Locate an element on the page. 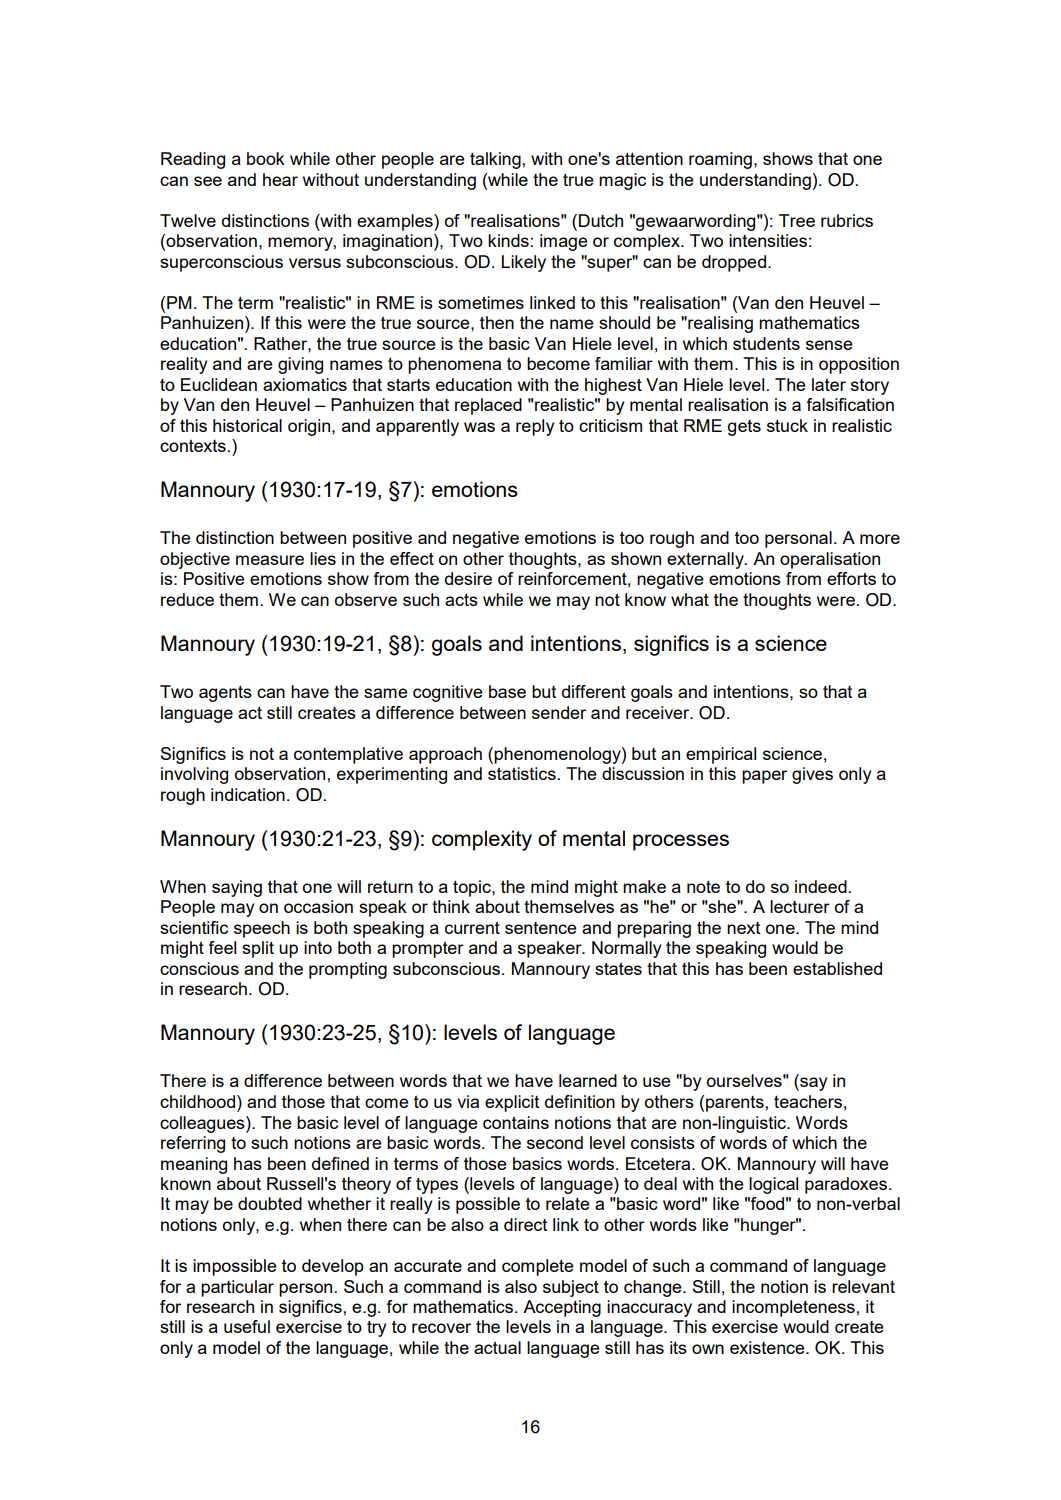 This page has width=1061, height=1500. Tree is located at coordinates (797, 220).
